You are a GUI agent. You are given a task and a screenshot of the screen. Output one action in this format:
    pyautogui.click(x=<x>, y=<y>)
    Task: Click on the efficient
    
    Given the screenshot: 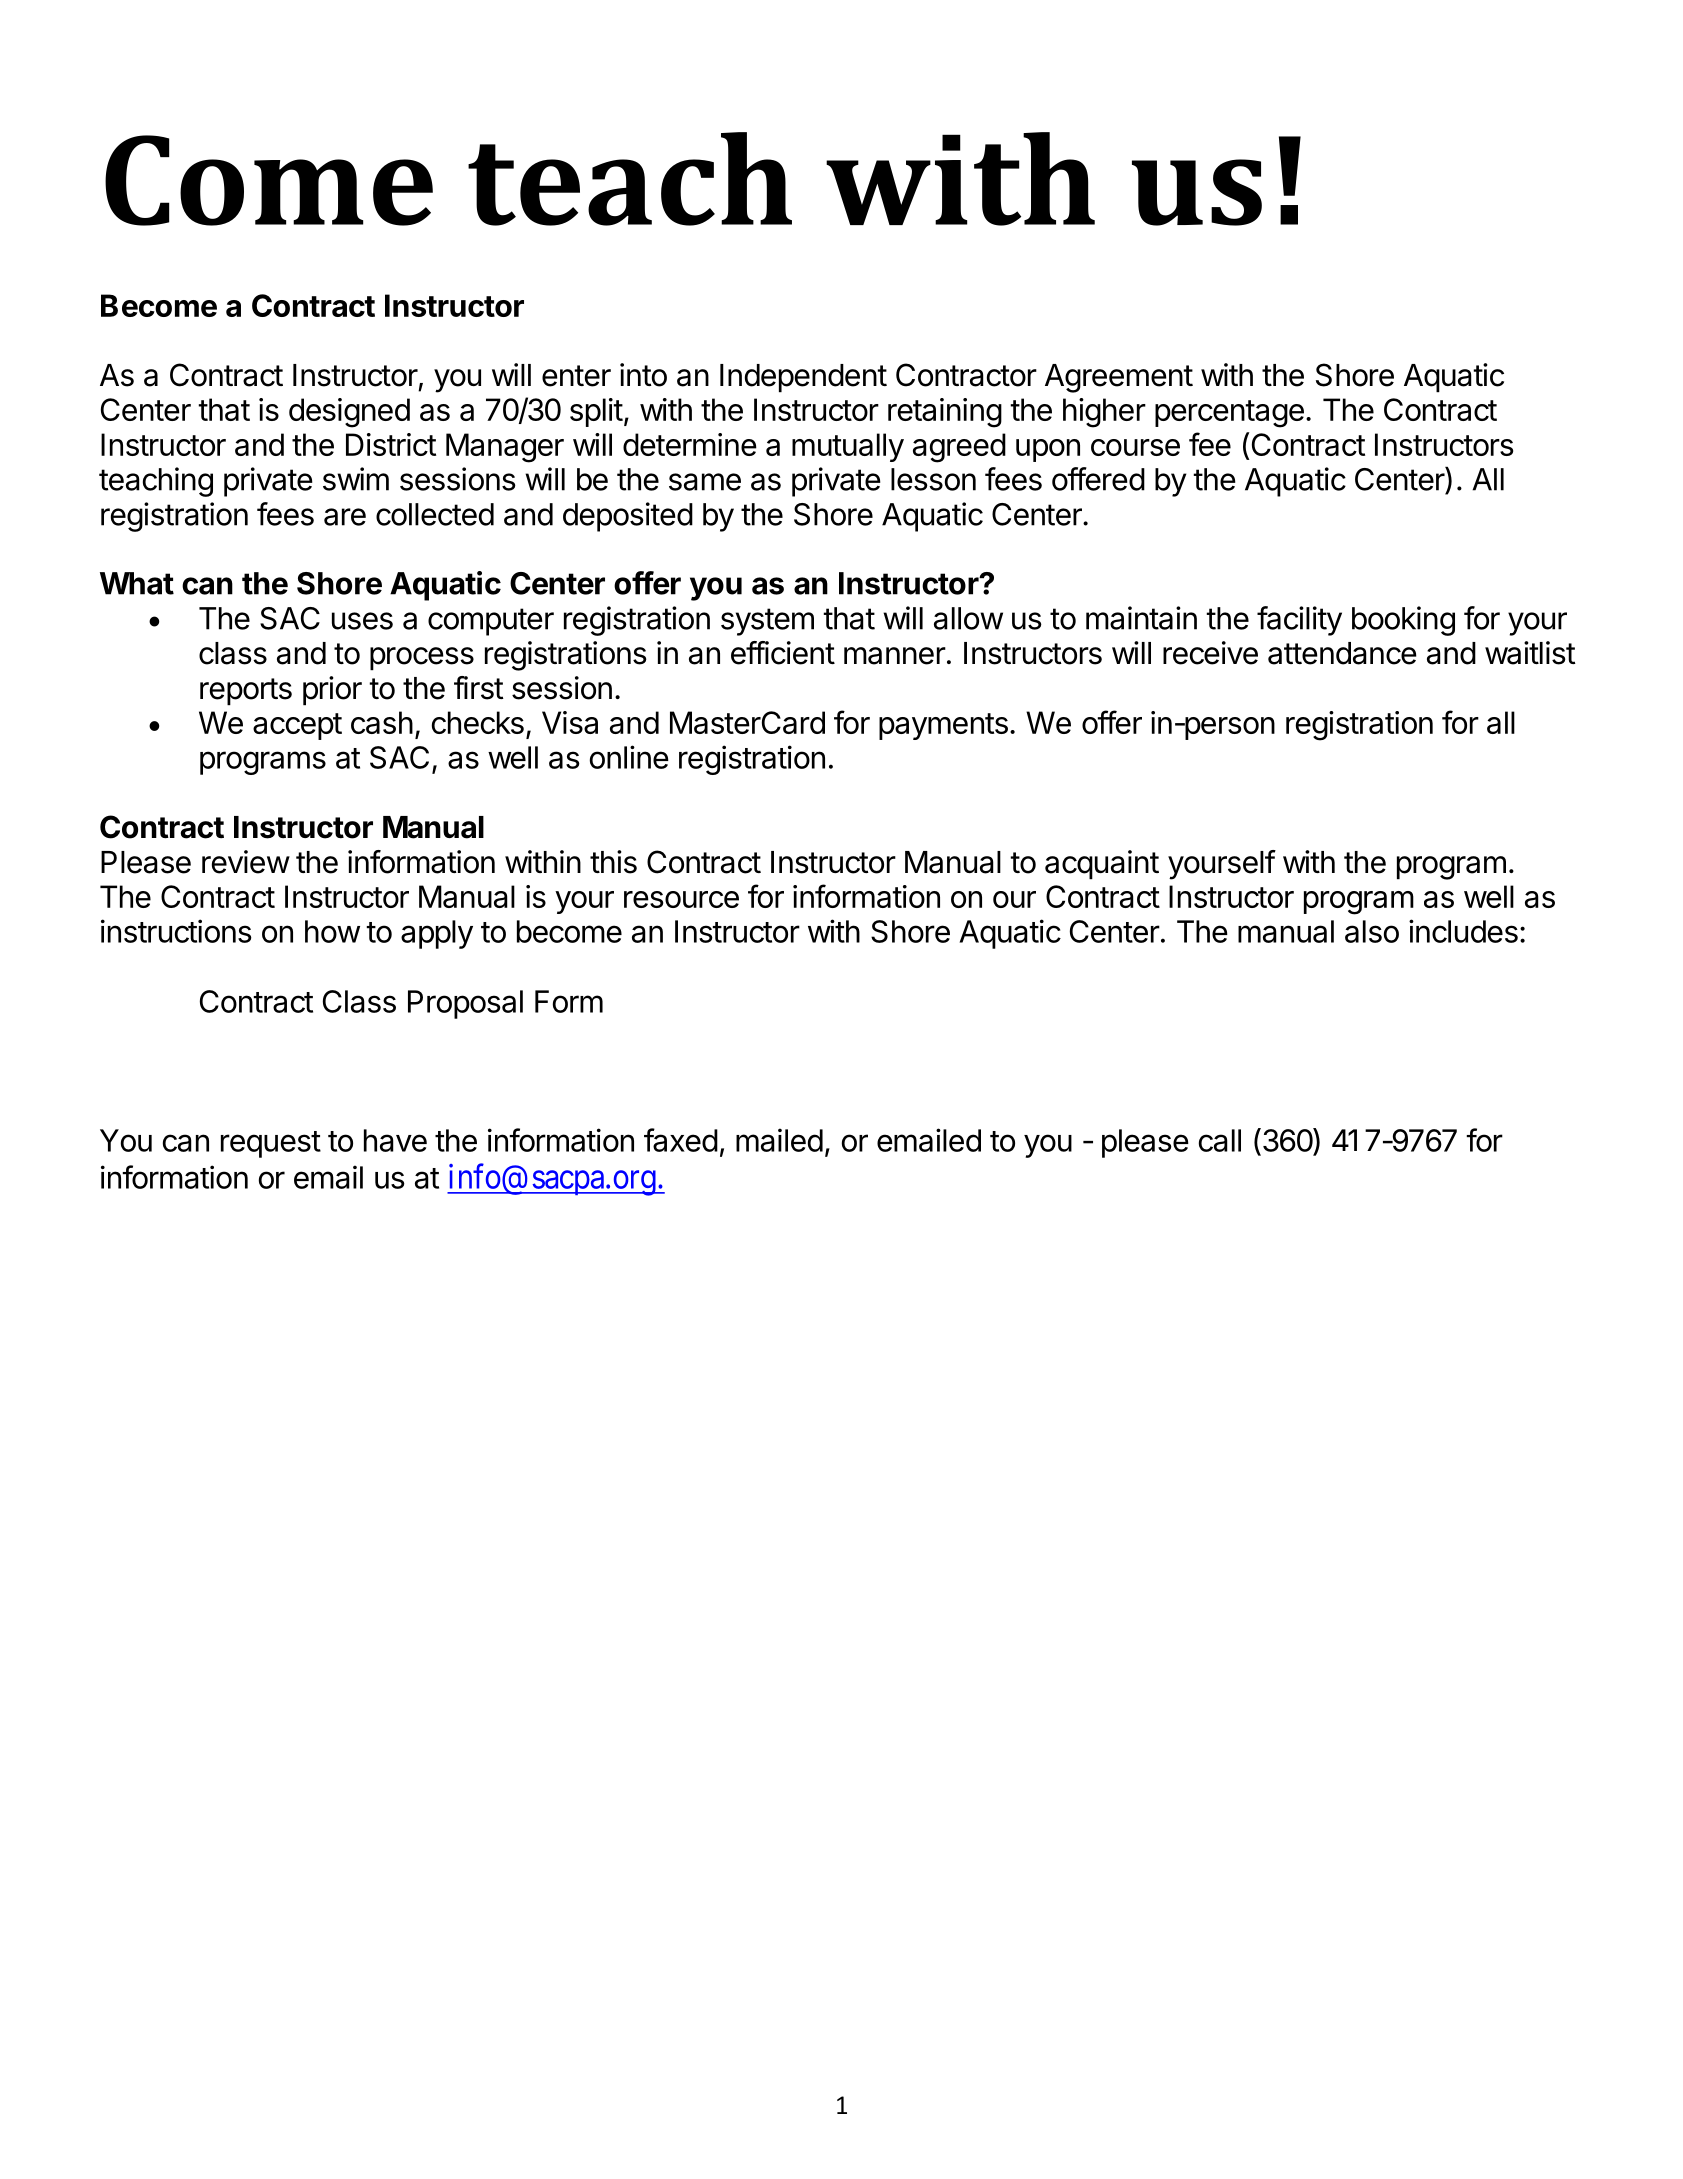 What is the action you would take?
    pyautogui.click(x=783, y=653)
